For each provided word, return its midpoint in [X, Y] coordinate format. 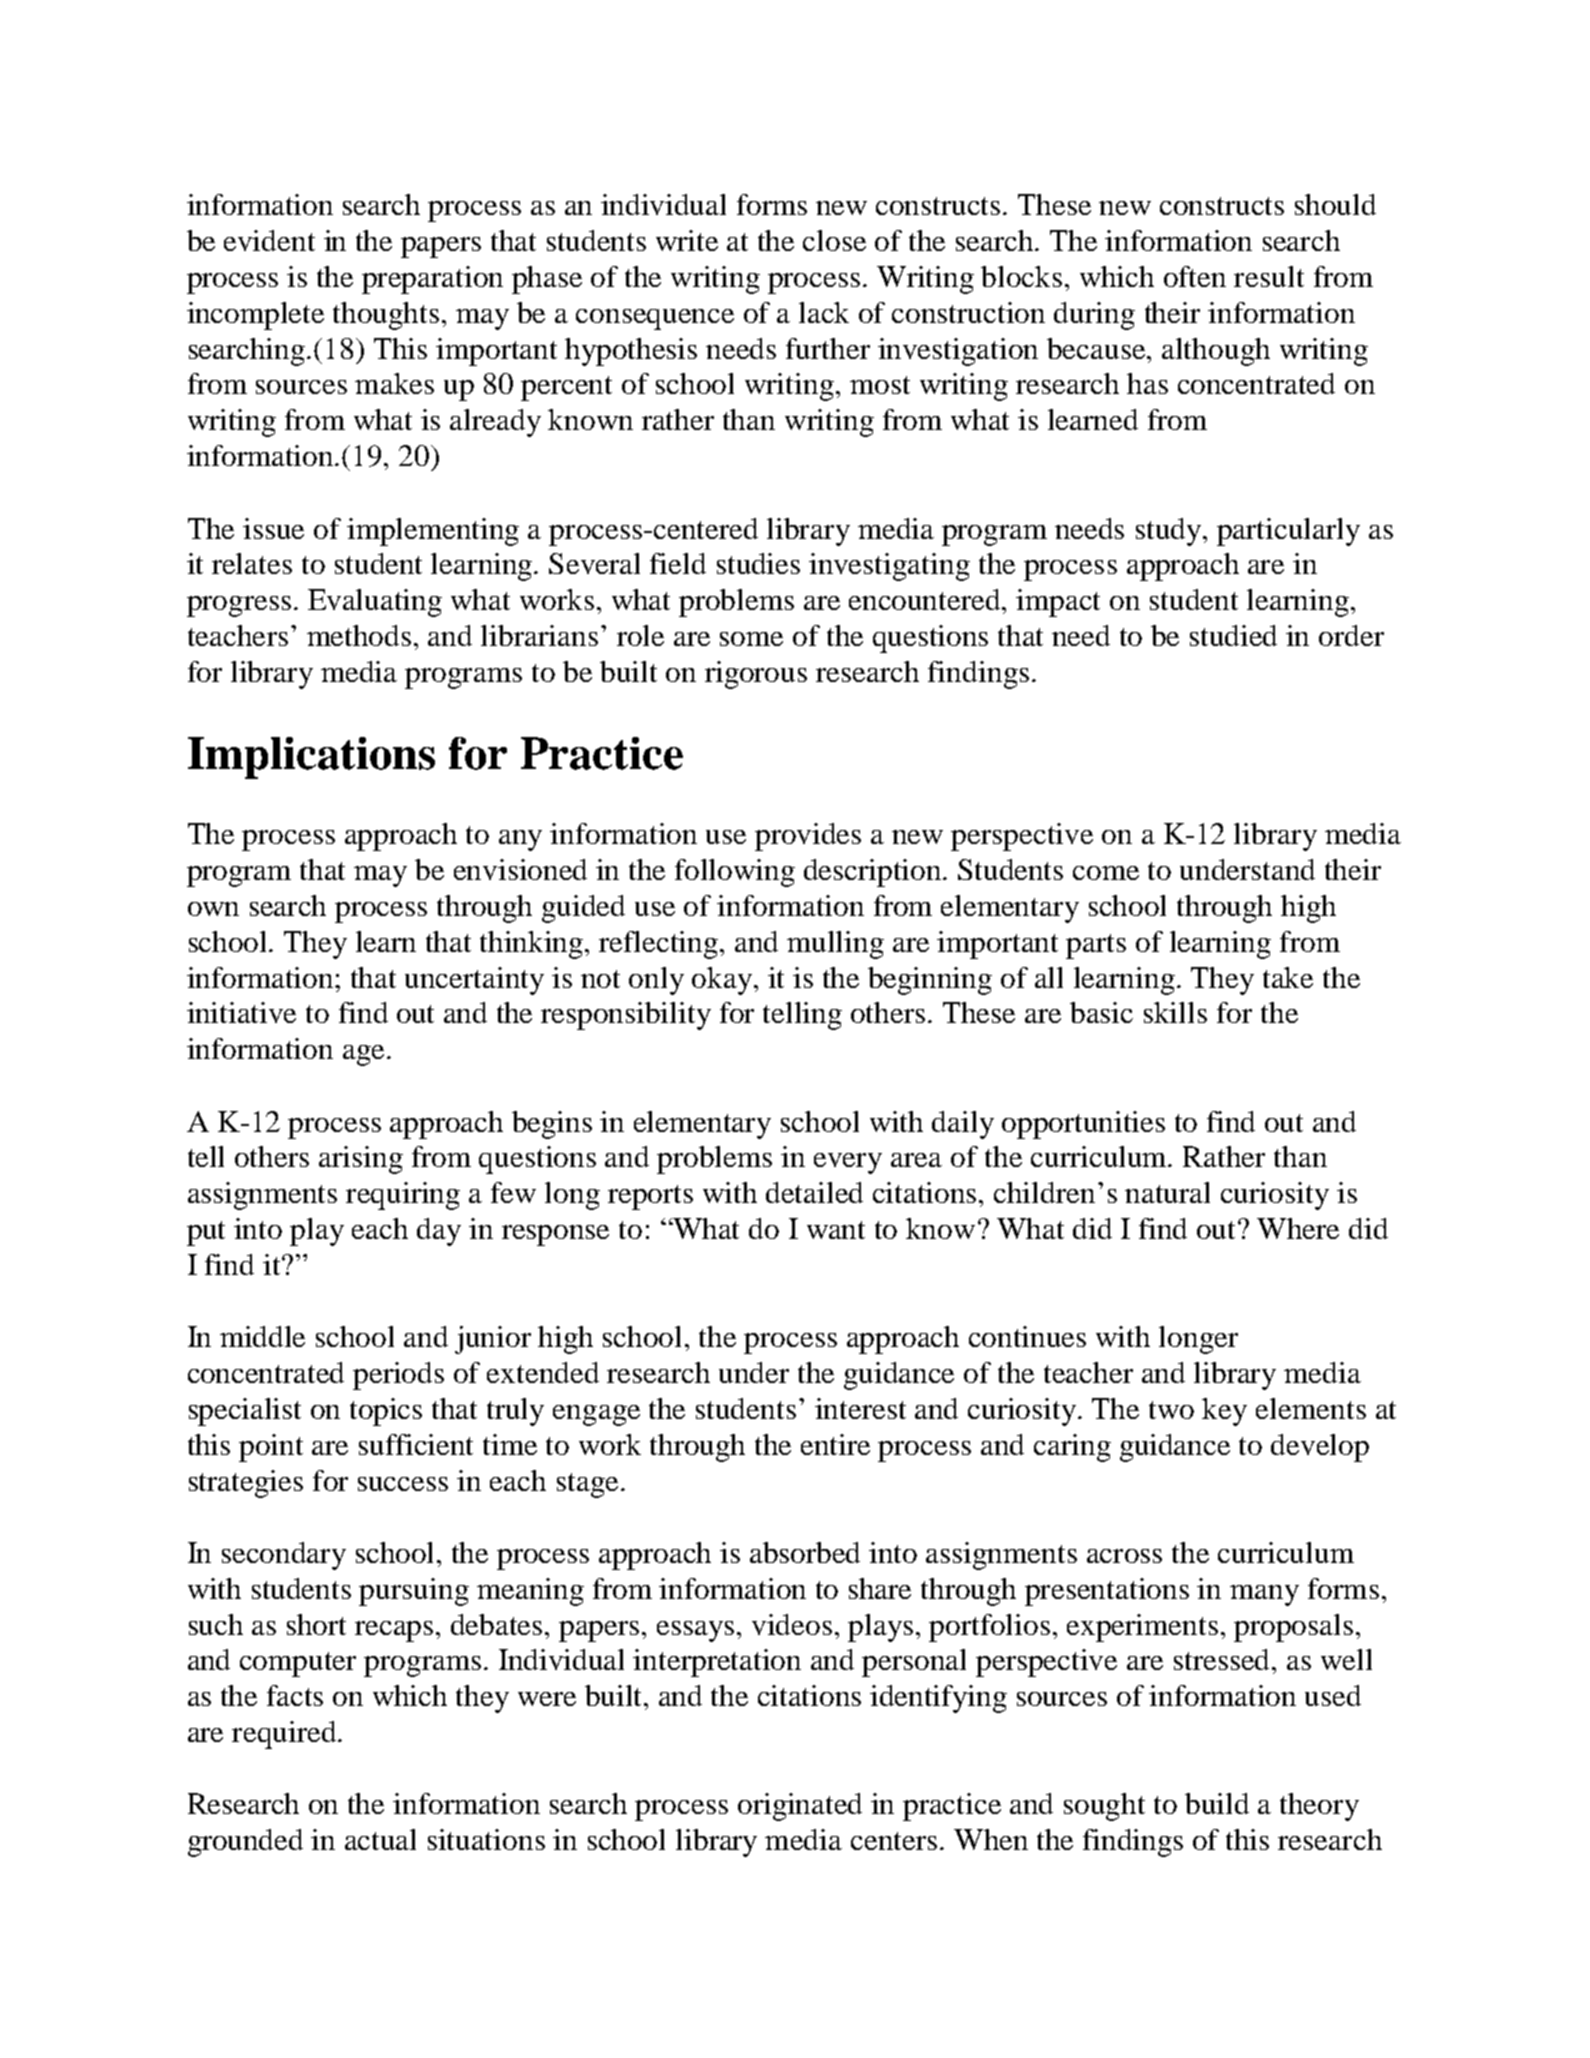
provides [808, 837]
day [439, 1232]
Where [1298, 1228]
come [1106, 873]
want [836, 1230]
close [834, 240]
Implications [311, 758]
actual [380, 1839]
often [1195, 276]
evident [269, 240]
